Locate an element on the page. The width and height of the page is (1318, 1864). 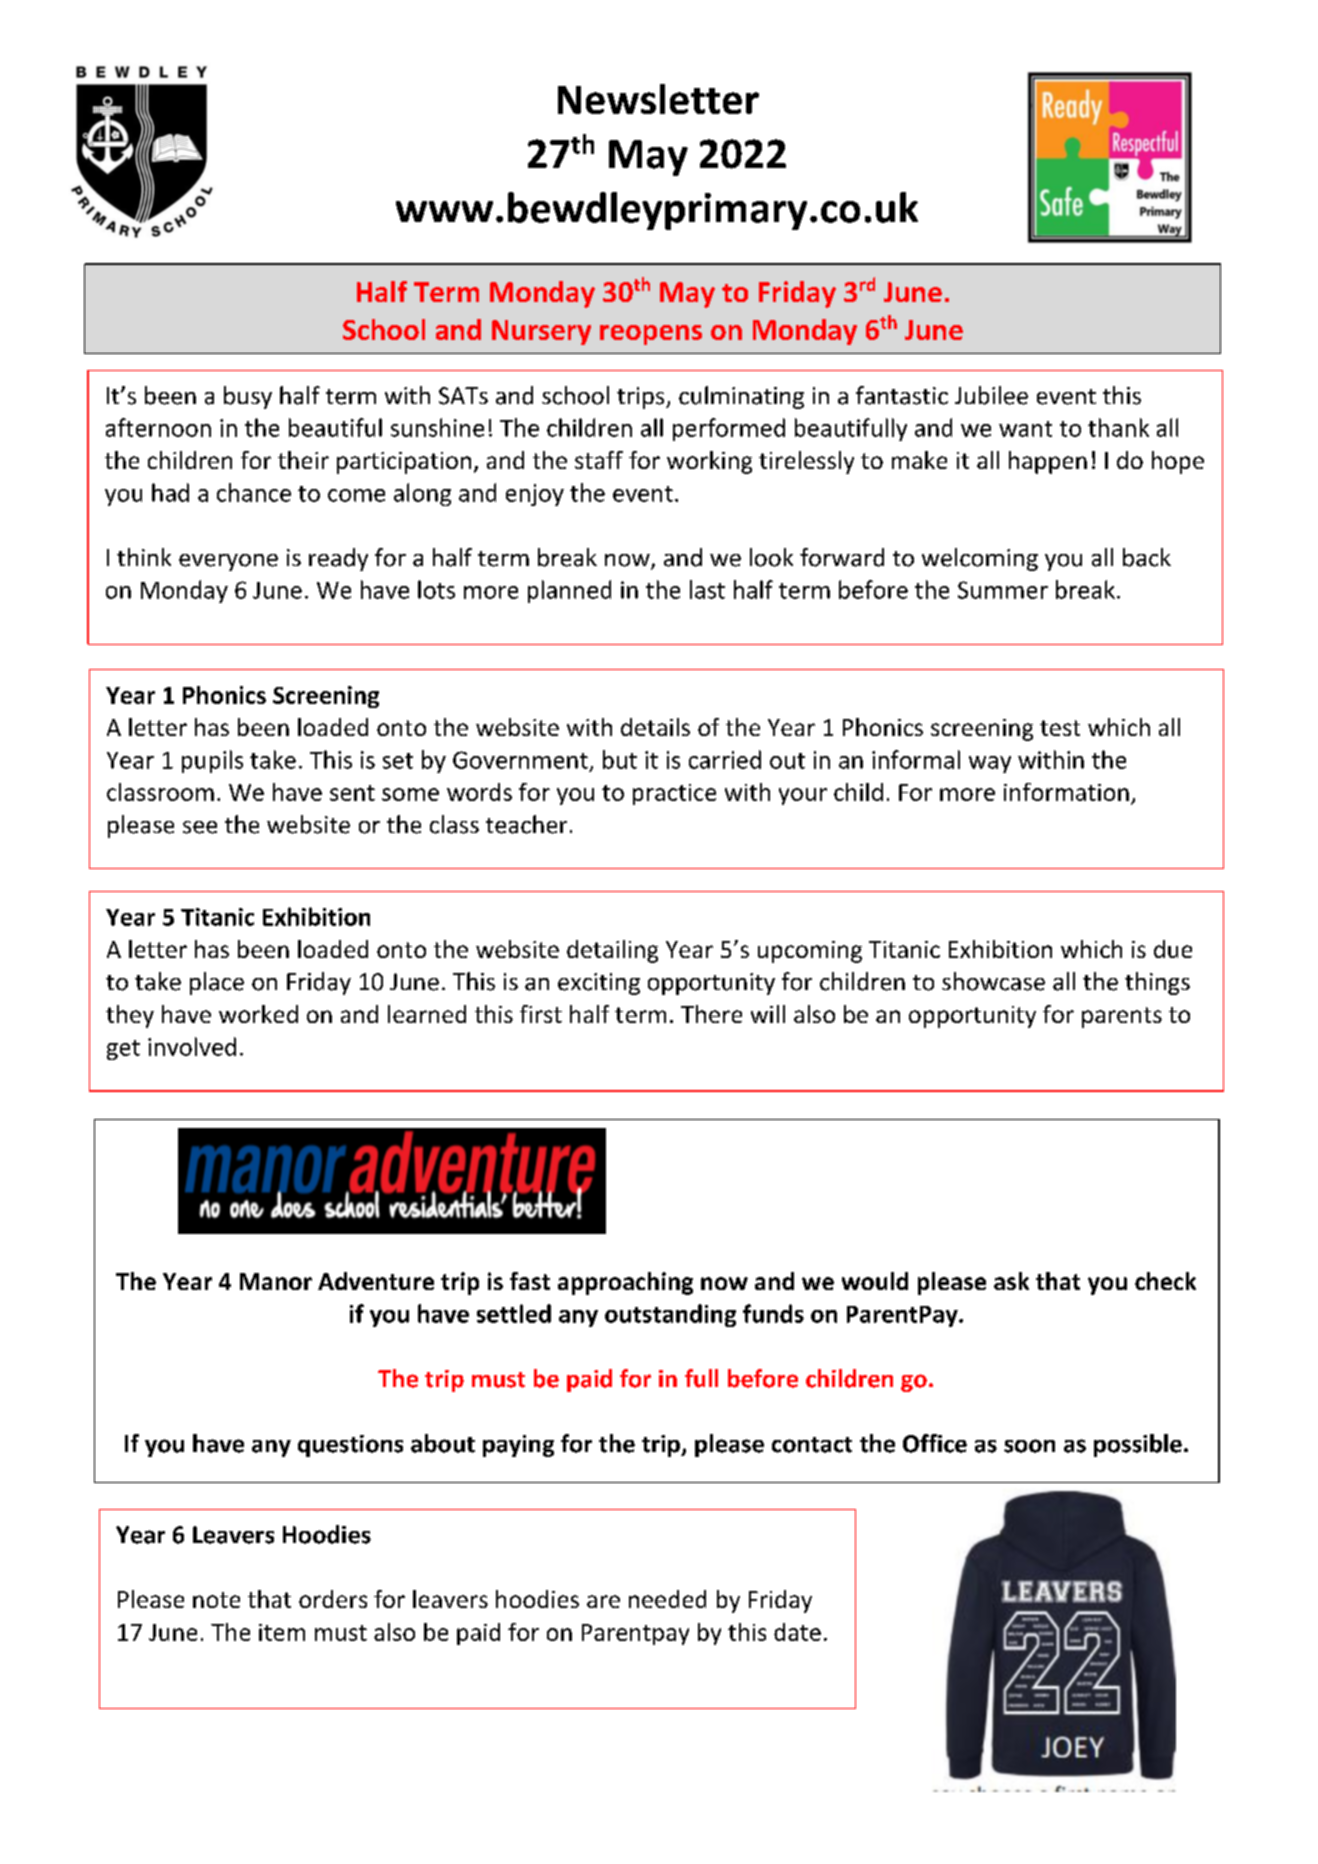
needed is located at coordinates (667, 1599).
